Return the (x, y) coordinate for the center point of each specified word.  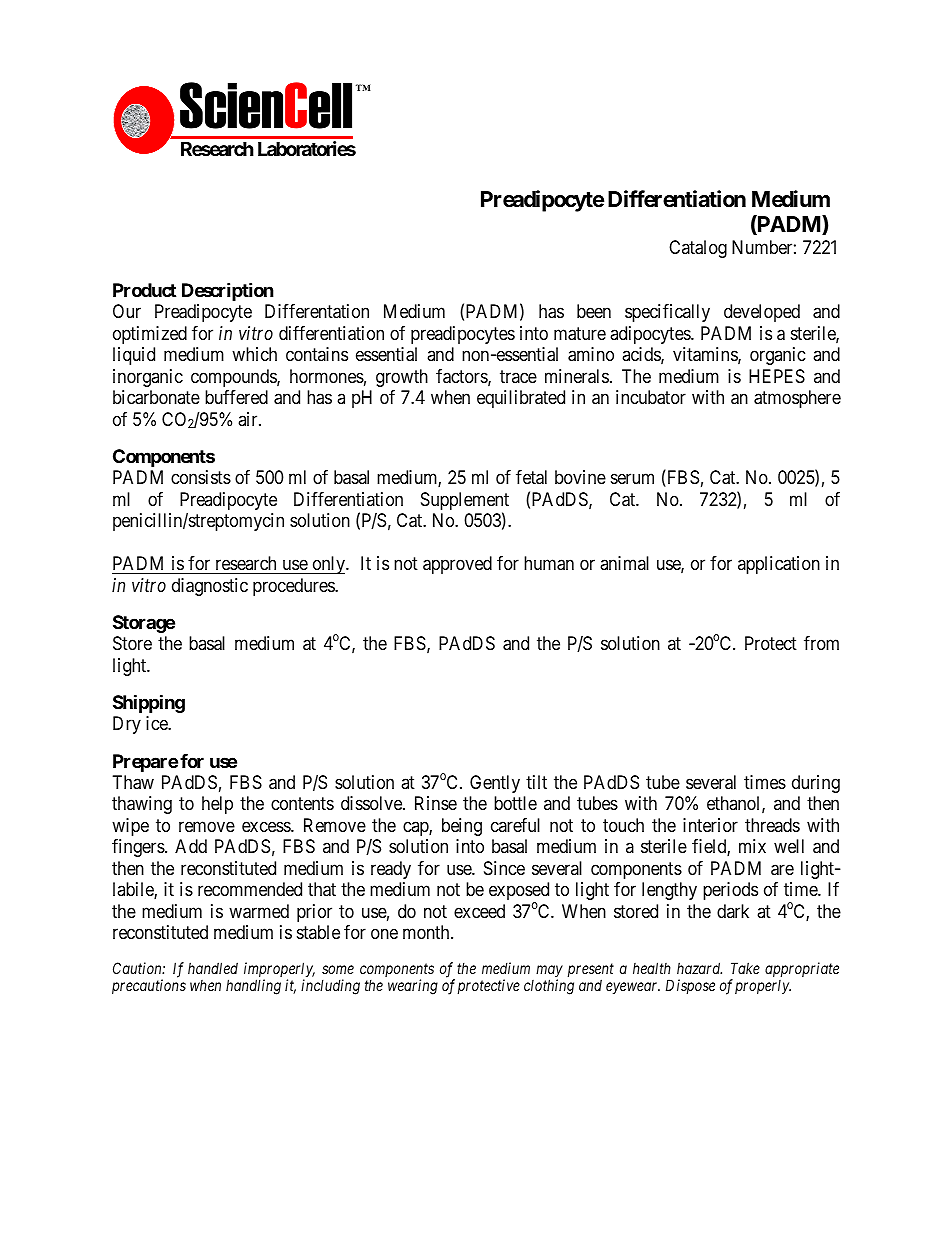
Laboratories (307, 148)
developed (762, 313)
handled (213, 968)
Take (745, 968)
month (427, 932)
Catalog (698, 249)
